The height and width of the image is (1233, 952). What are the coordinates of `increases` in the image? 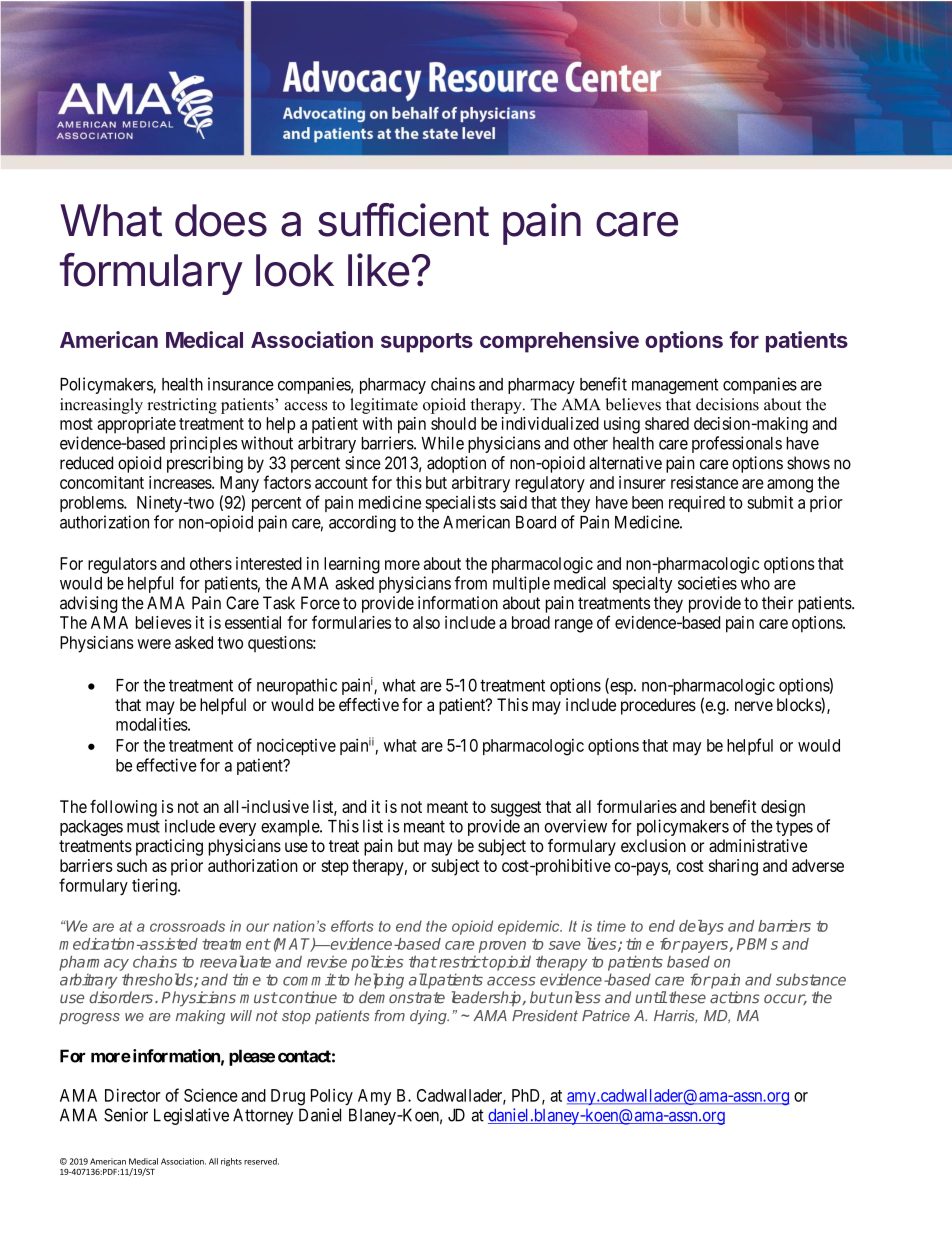 It's located at (181, 482).
